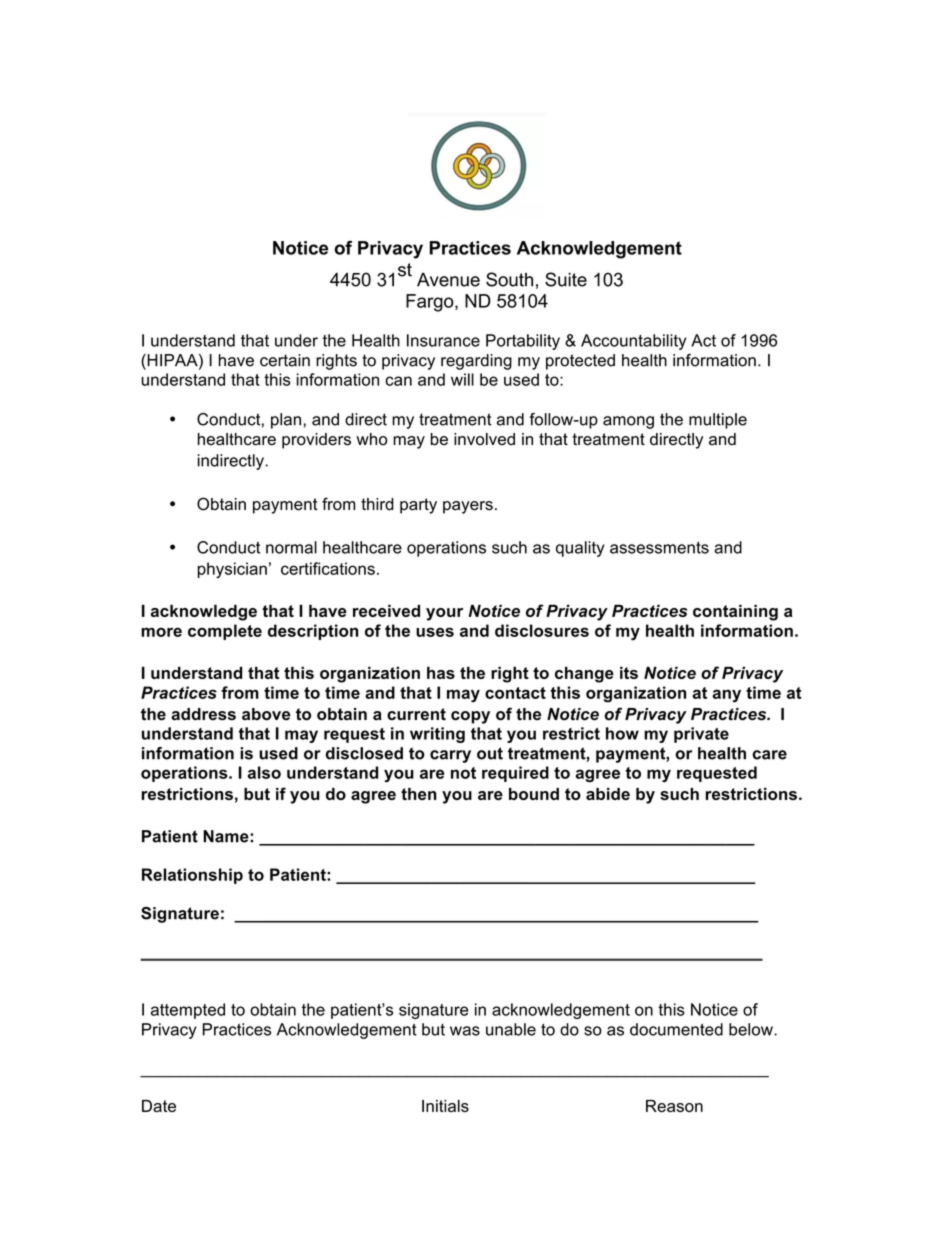 This page has height=1233, width=952. Describe the element at coordinates (431, 303) in the page. I see `Fargo` at that location.
